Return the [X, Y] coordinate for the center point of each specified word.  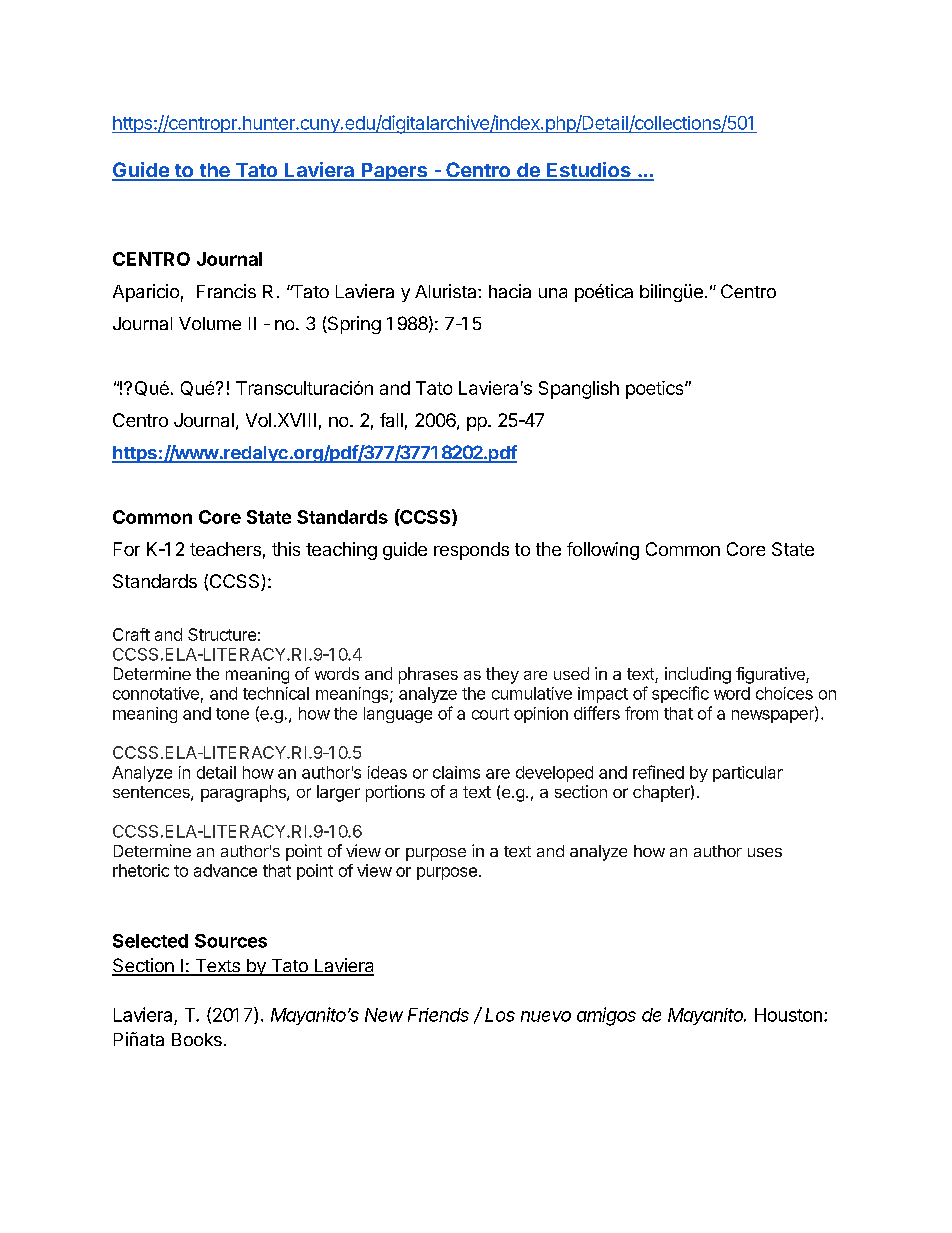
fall [391, 420]
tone [232, 714]
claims [456, 772]
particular [748, 774]
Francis [226, 291]
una [553, 293]
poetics [656, 390]
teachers [225, 549]
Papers [394, 172]
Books [197, 1039]
